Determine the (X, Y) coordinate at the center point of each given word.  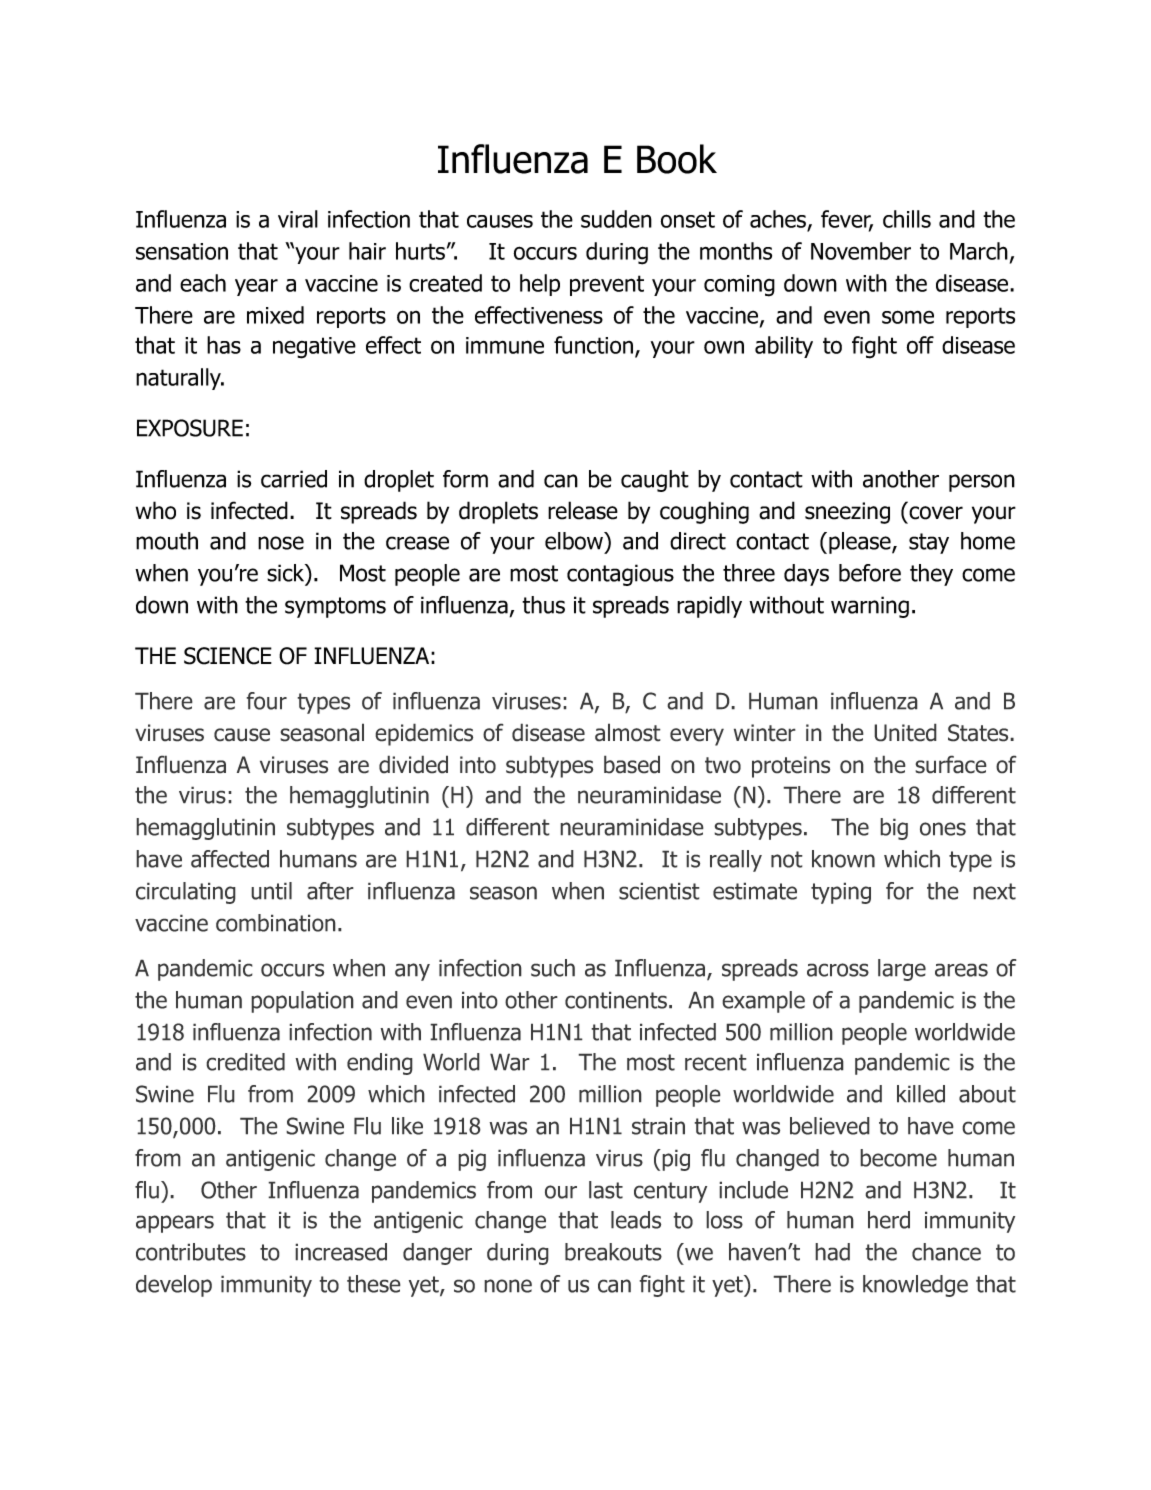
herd (889, 1220)
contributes (191, 1252)
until (271, 891)
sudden (616, 219)
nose (281, 543)
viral (298, 219)
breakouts (613, 1252)
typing (841, 893)
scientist (659, 891)
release (583, 510)
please (861, 543)
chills (907, 219)
